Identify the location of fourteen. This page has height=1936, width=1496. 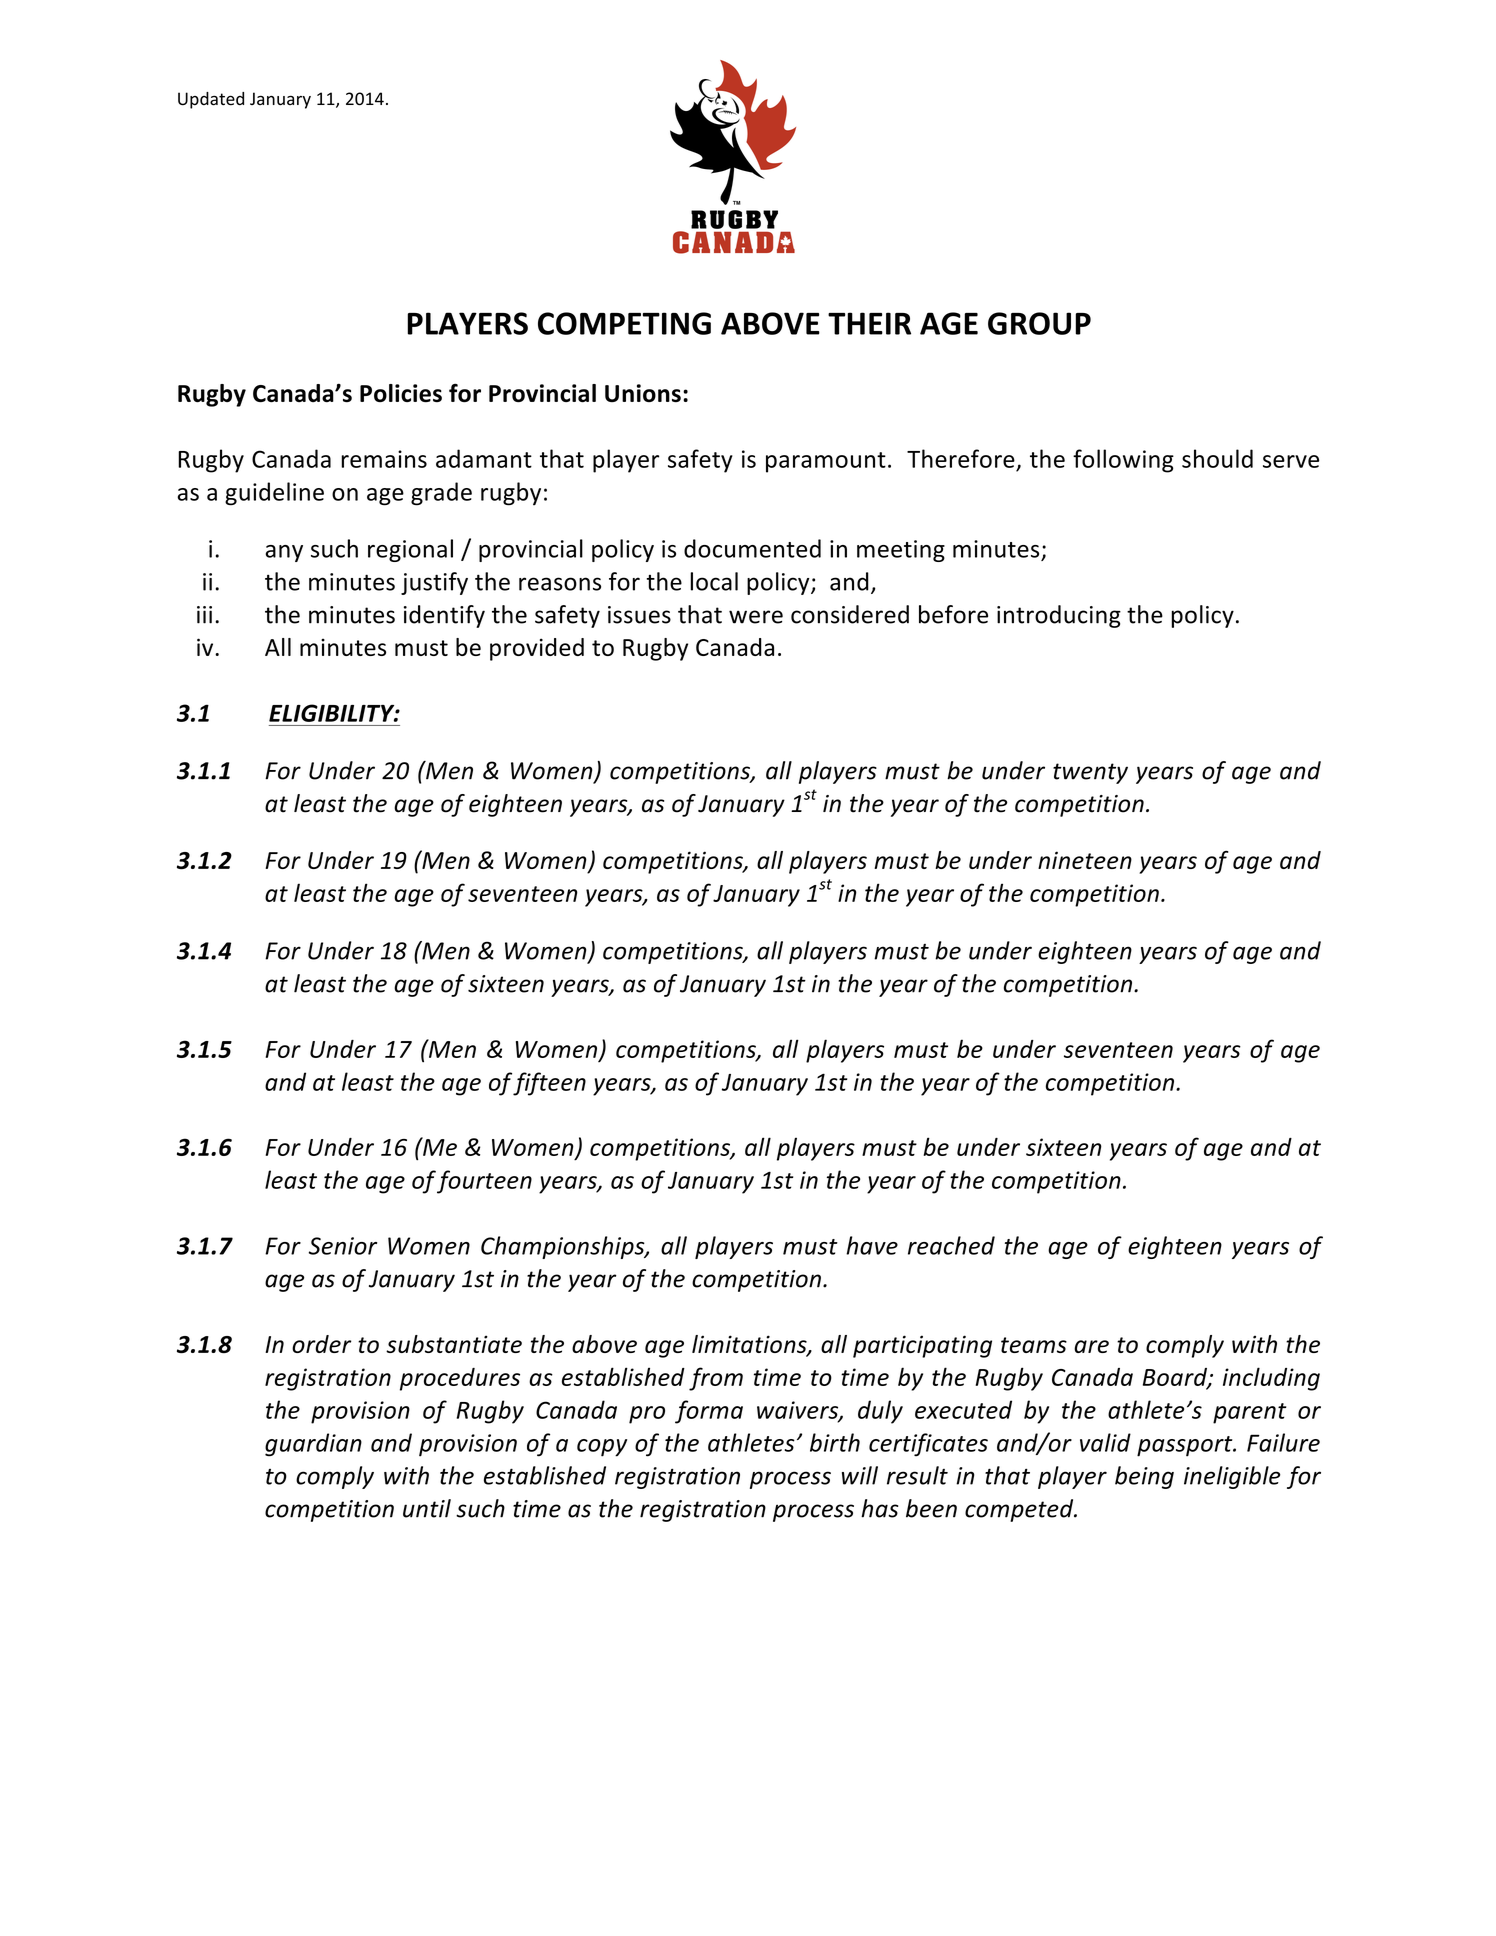
(484, 1182).
